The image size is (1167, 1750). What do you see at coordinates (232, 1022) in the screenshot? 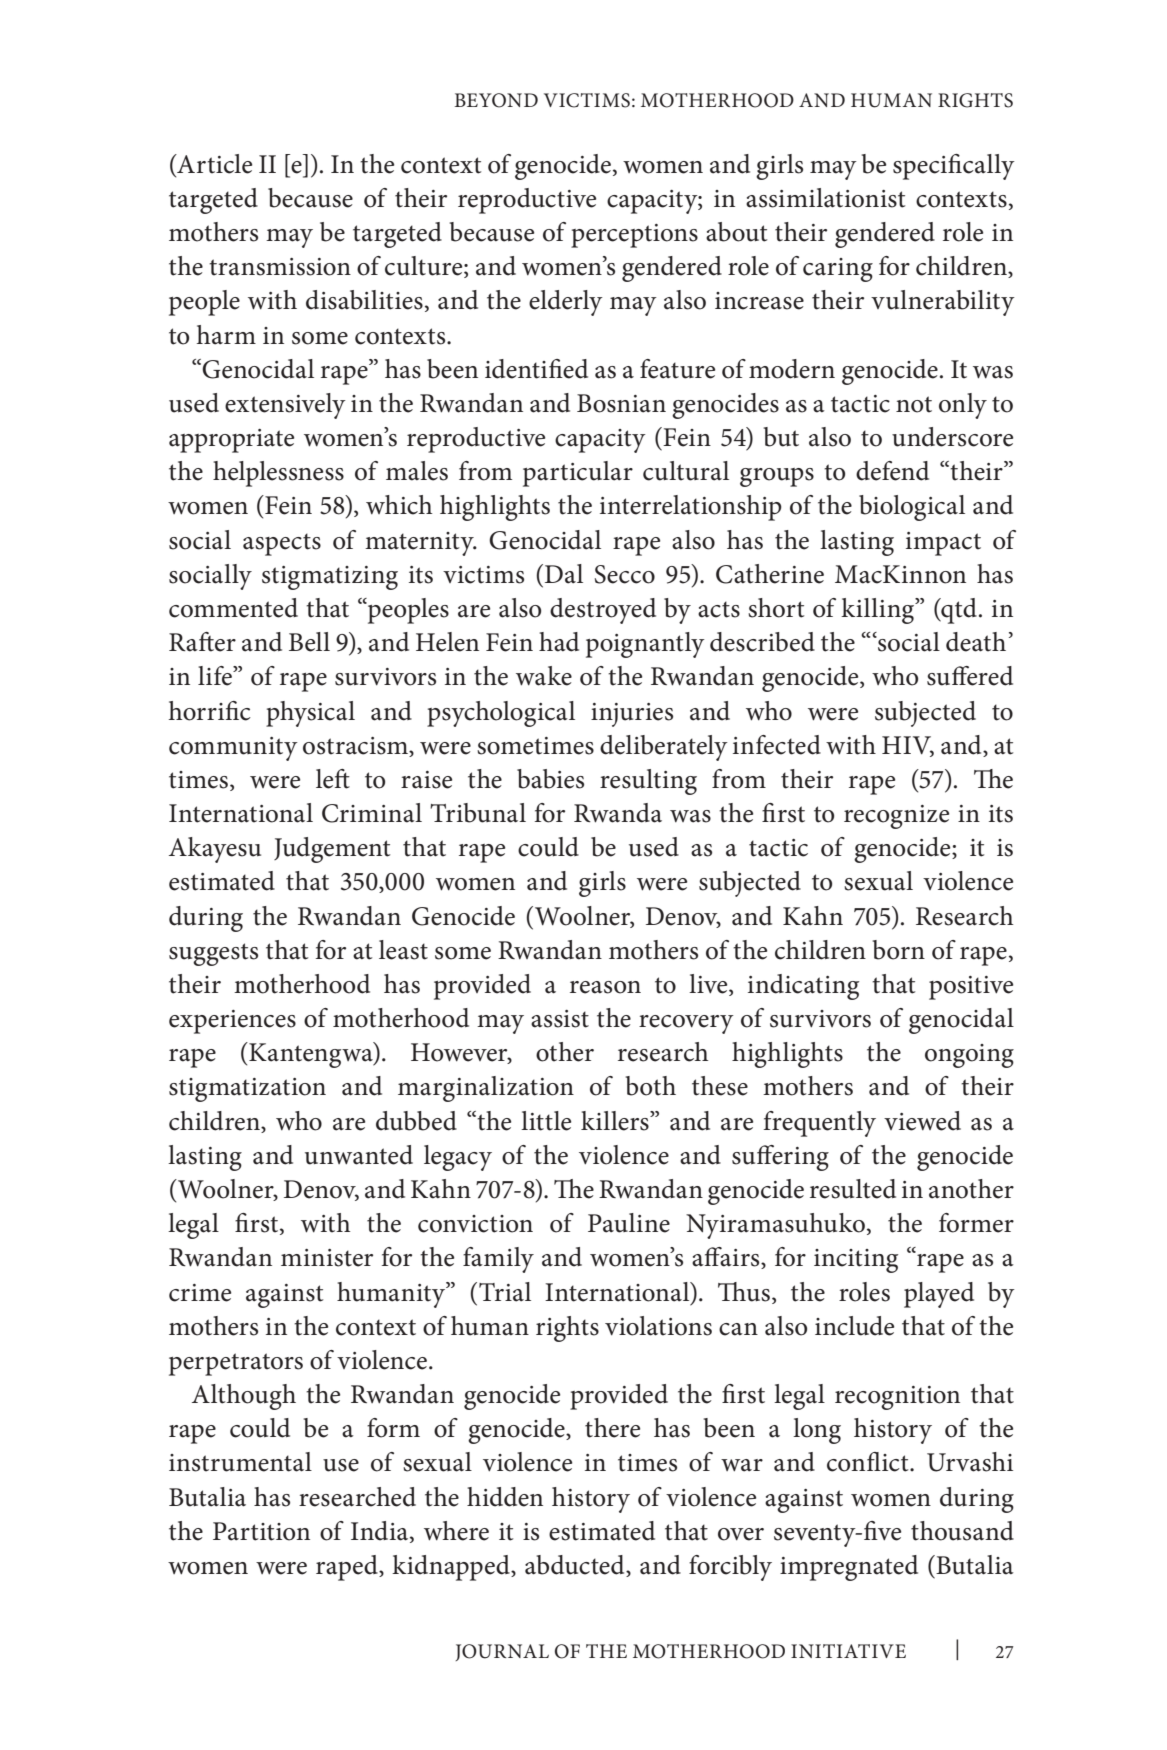
I see `experiences` at bounding box center [232, 1022].
